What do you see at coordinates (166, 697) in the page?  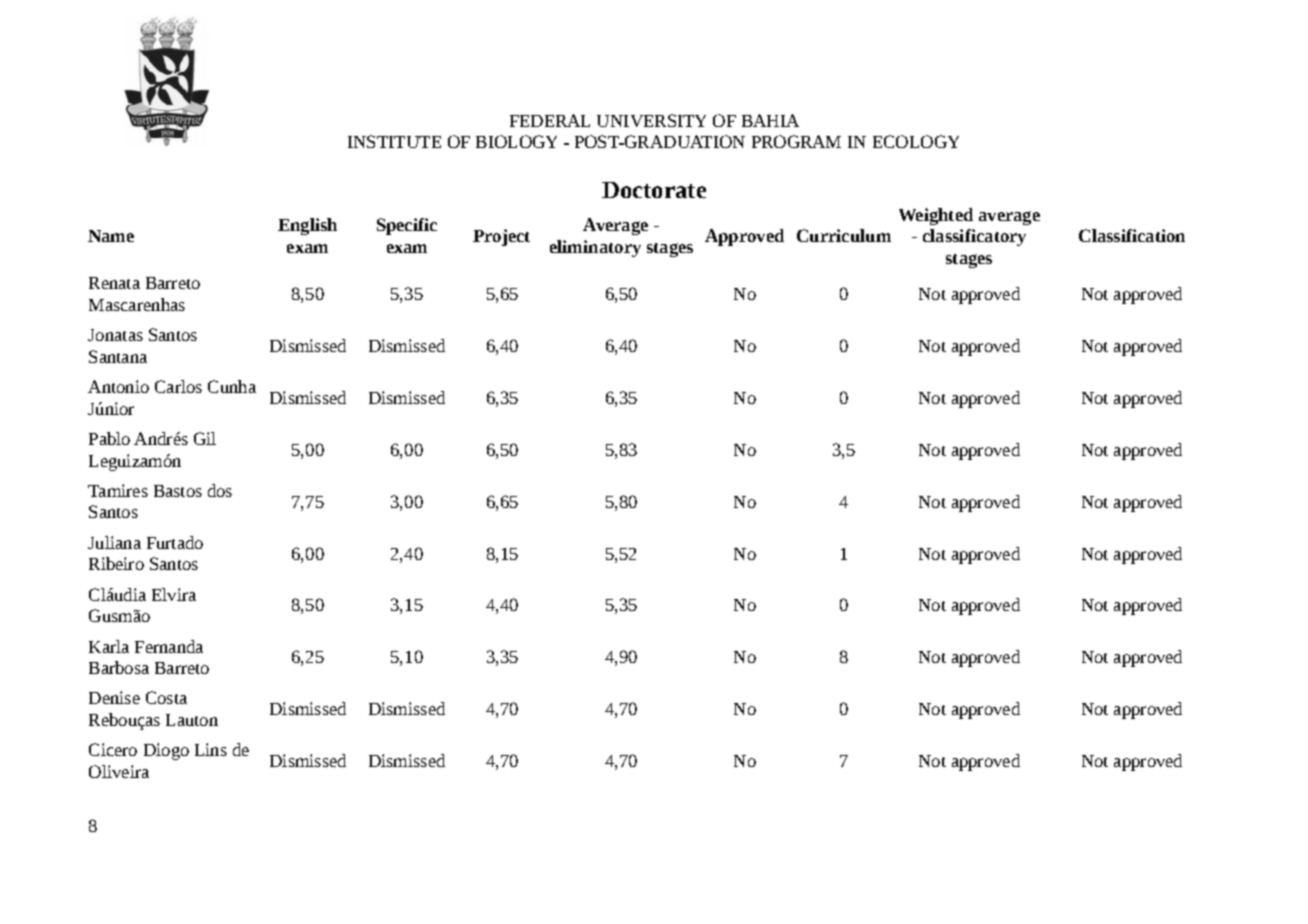 I see `Costa` at bounding box center [166, 697].
